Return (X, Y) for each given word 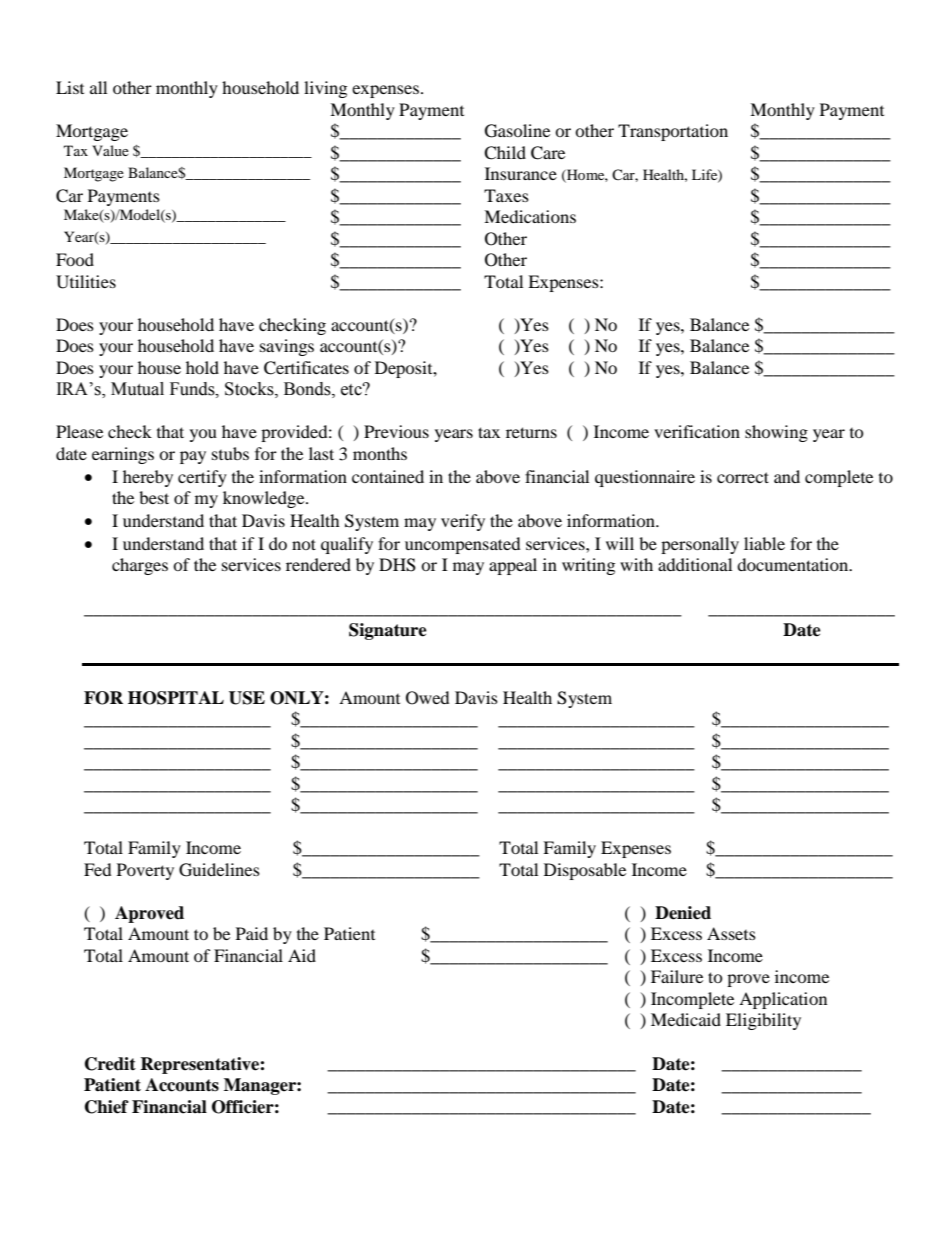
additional (695, 564)
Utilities (86, 282)
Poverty (145, 871)
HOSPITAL (176, 698)
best (154, 497)
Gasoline (517, 131)
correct (743, 477)
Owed (428, 698)
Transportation (673, 132)
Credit (110, 1064)
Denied (683, 913)
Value (110, 150)
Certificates (306, 368)
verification (697, 431)
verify (463, 522)
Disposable (585, 871)
